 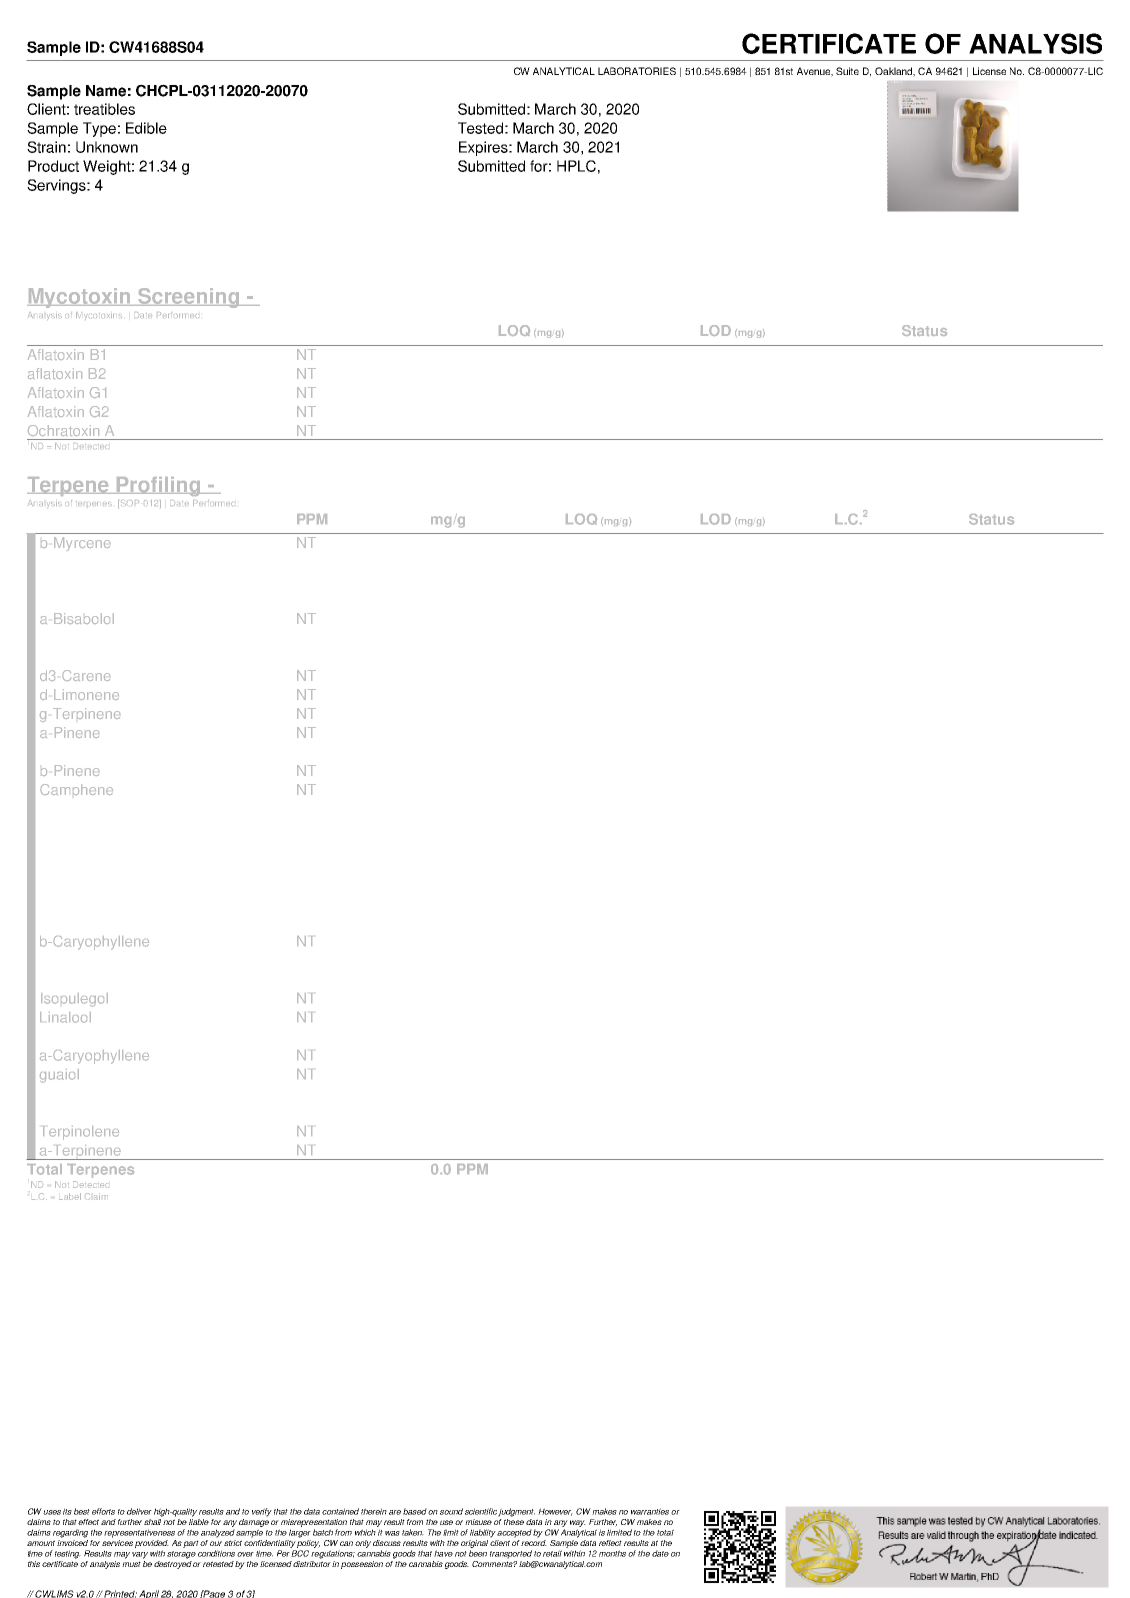 What do you see at coordinates (76, 789) in the page?
I see `Camphene` at bounding box center [76, 789].
